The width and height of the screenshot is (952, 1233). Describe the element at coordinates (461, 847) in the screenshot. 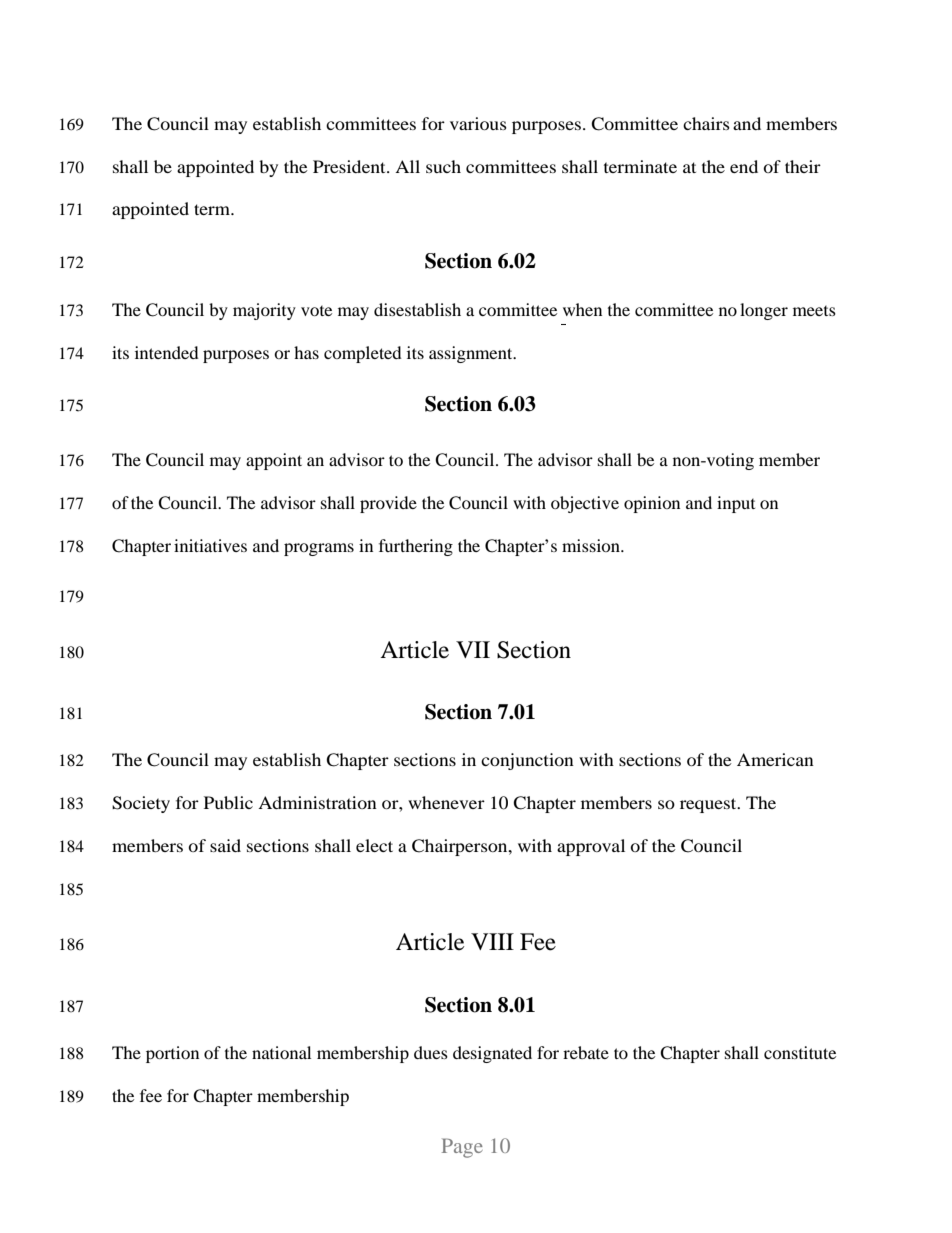

I see `Chairperson` at that location.
